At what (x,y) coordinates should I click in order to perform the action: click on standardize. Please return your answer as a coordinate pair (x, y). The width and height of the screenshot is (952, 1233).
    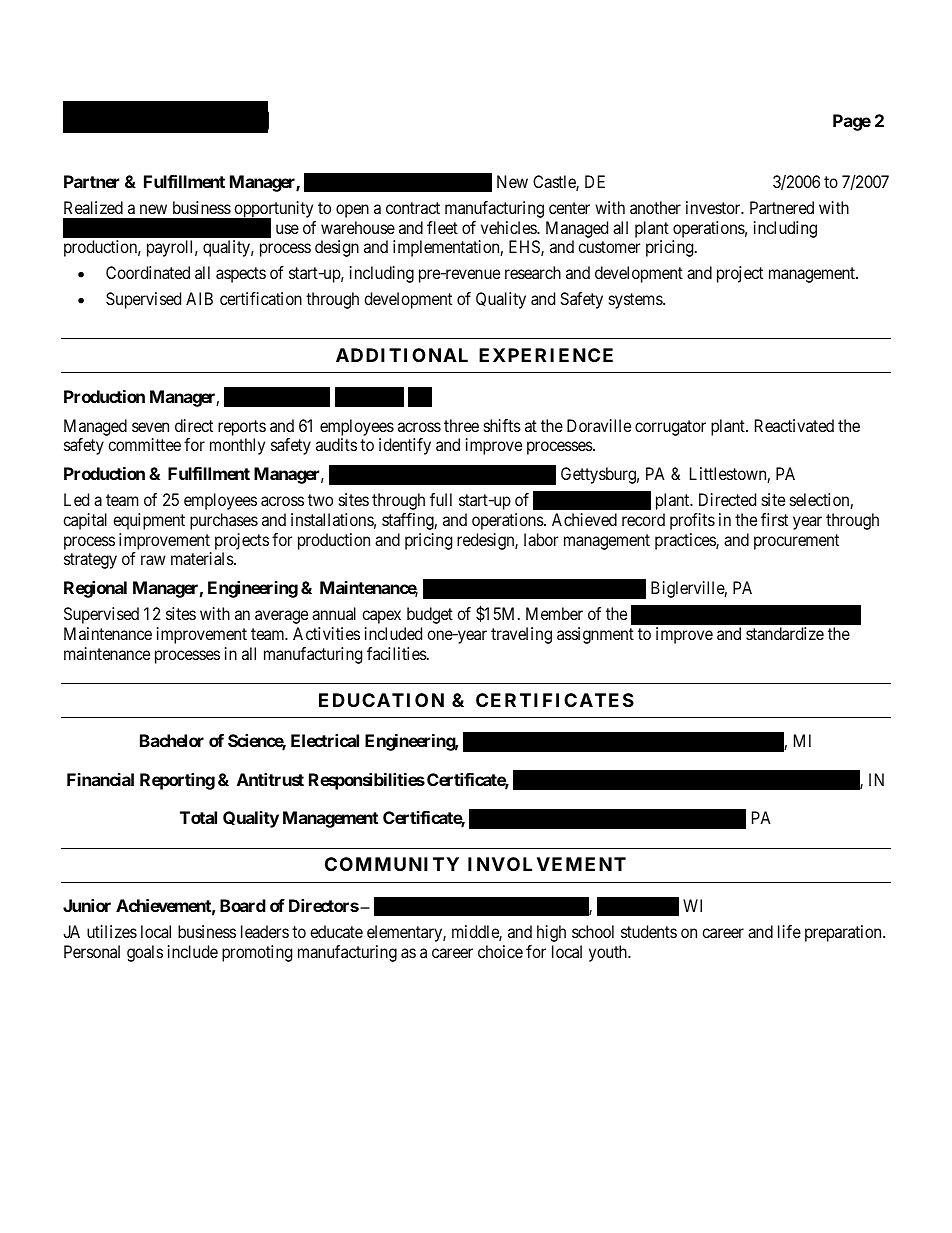
    Looking at the image, I should click on (785, 633).
